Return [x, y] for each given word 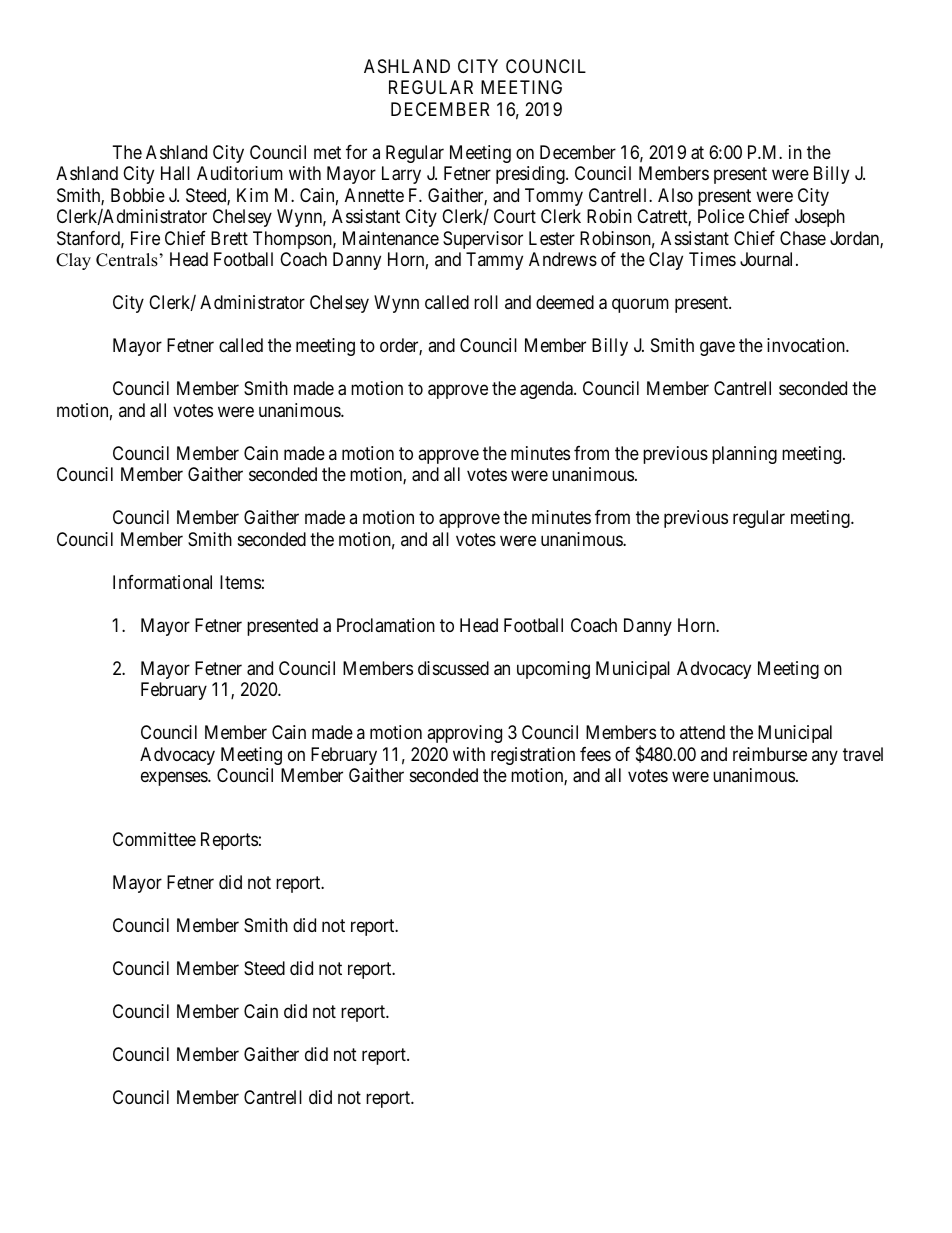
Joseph [820, 218]
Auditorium [240, 173]
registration [533, 756]
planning [744, 455]
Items [240, 582]
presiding [531, 175]
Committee [154, 839]
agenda [547, 390]
